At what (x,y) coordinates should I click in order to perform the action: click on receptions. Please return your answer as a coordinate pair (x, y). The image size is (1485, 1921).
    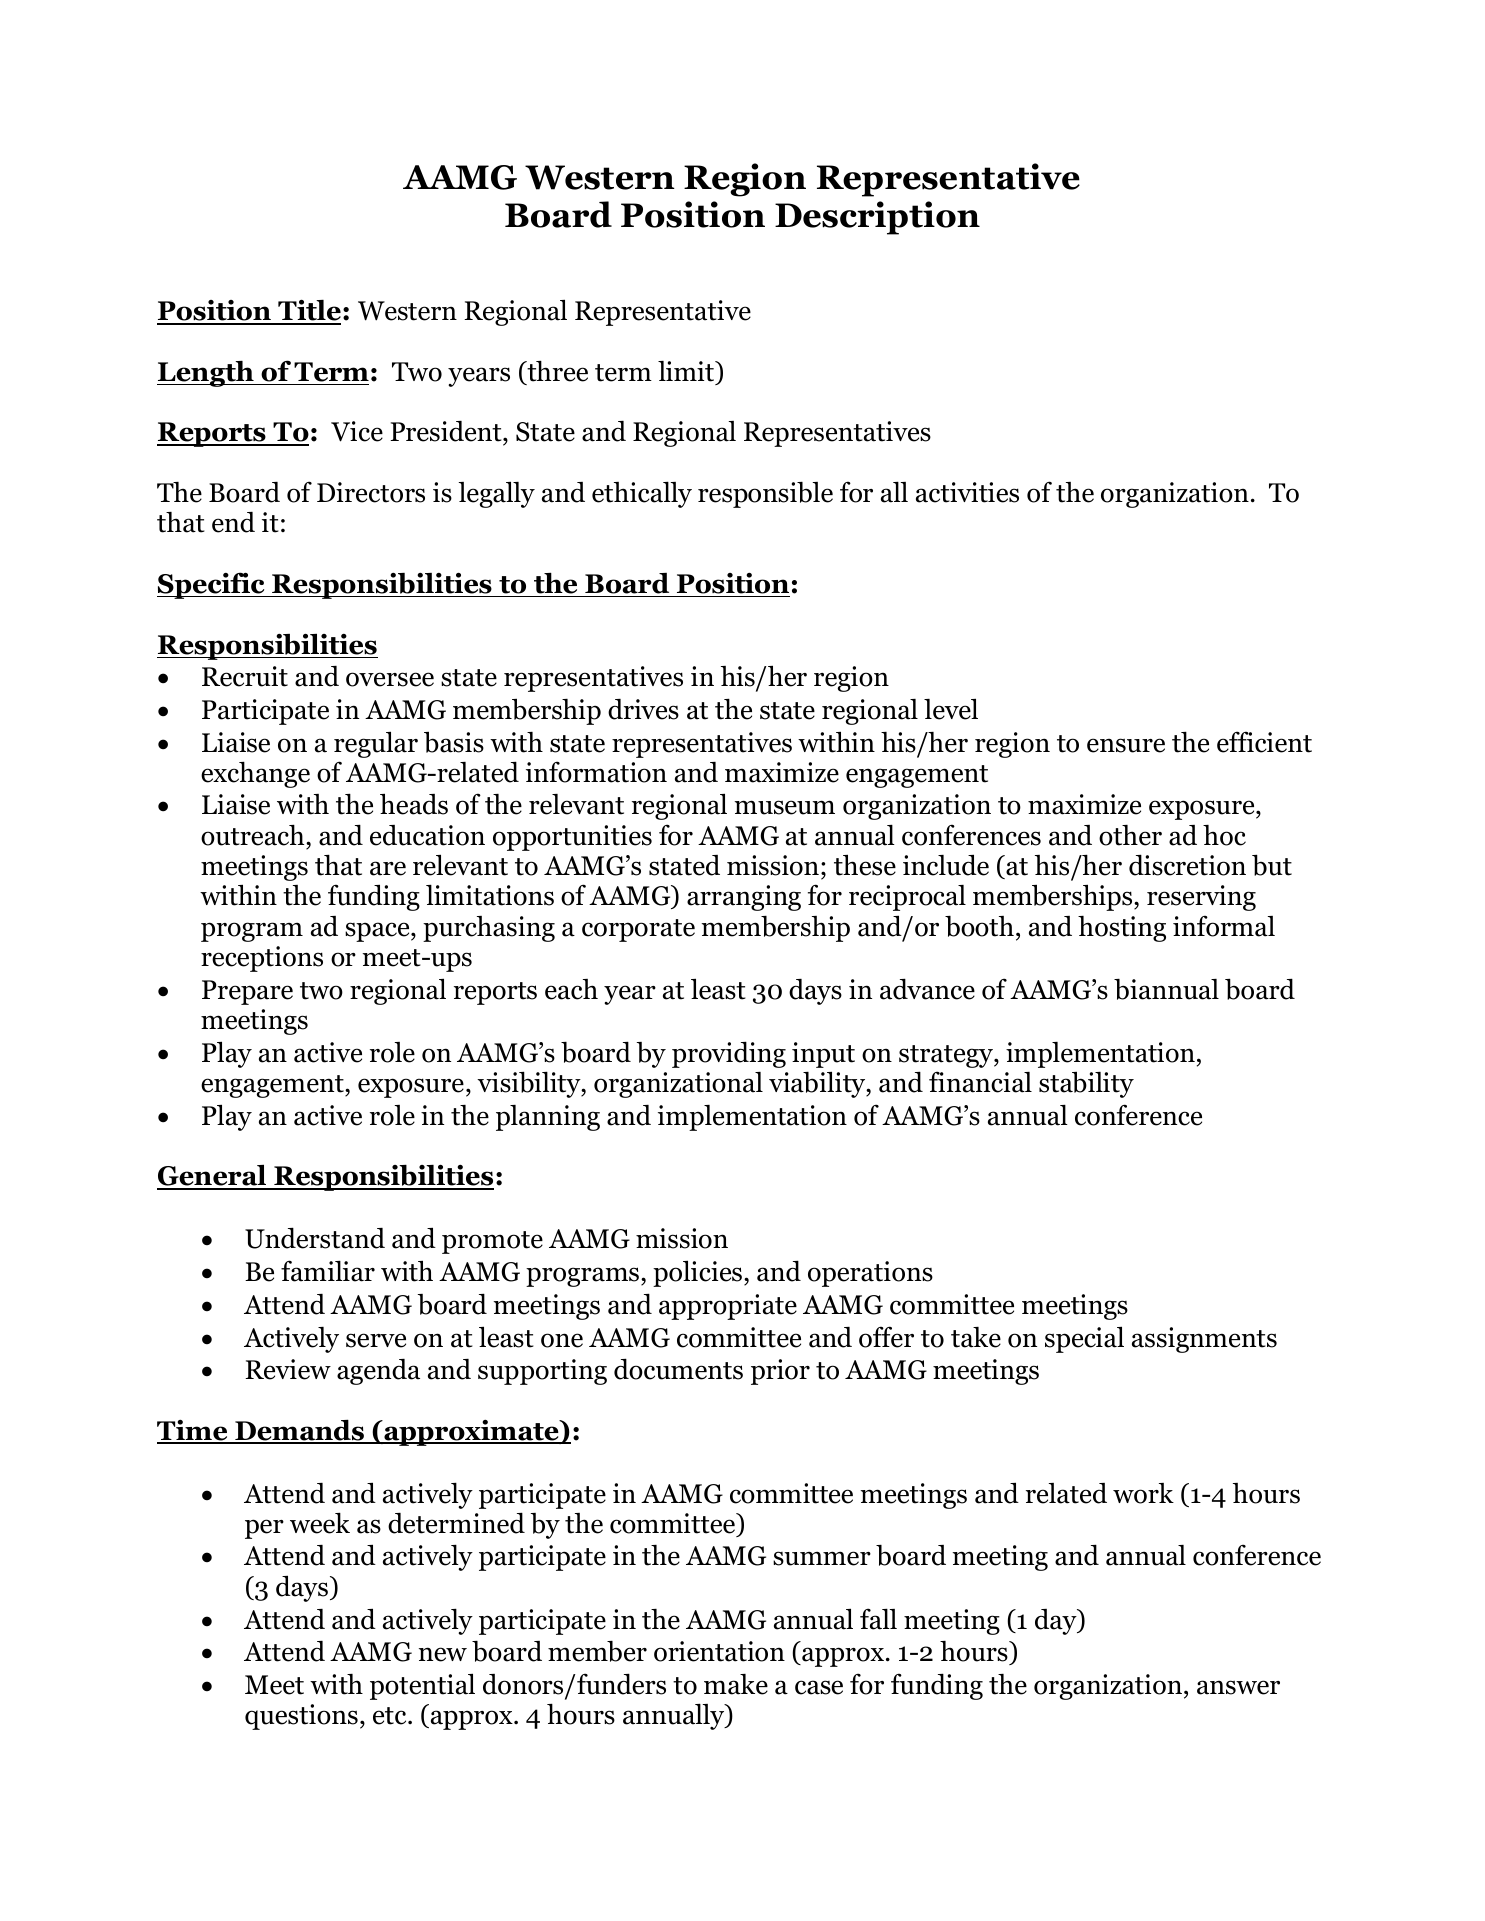
    Looking at the image, I should click on (262, 959).
